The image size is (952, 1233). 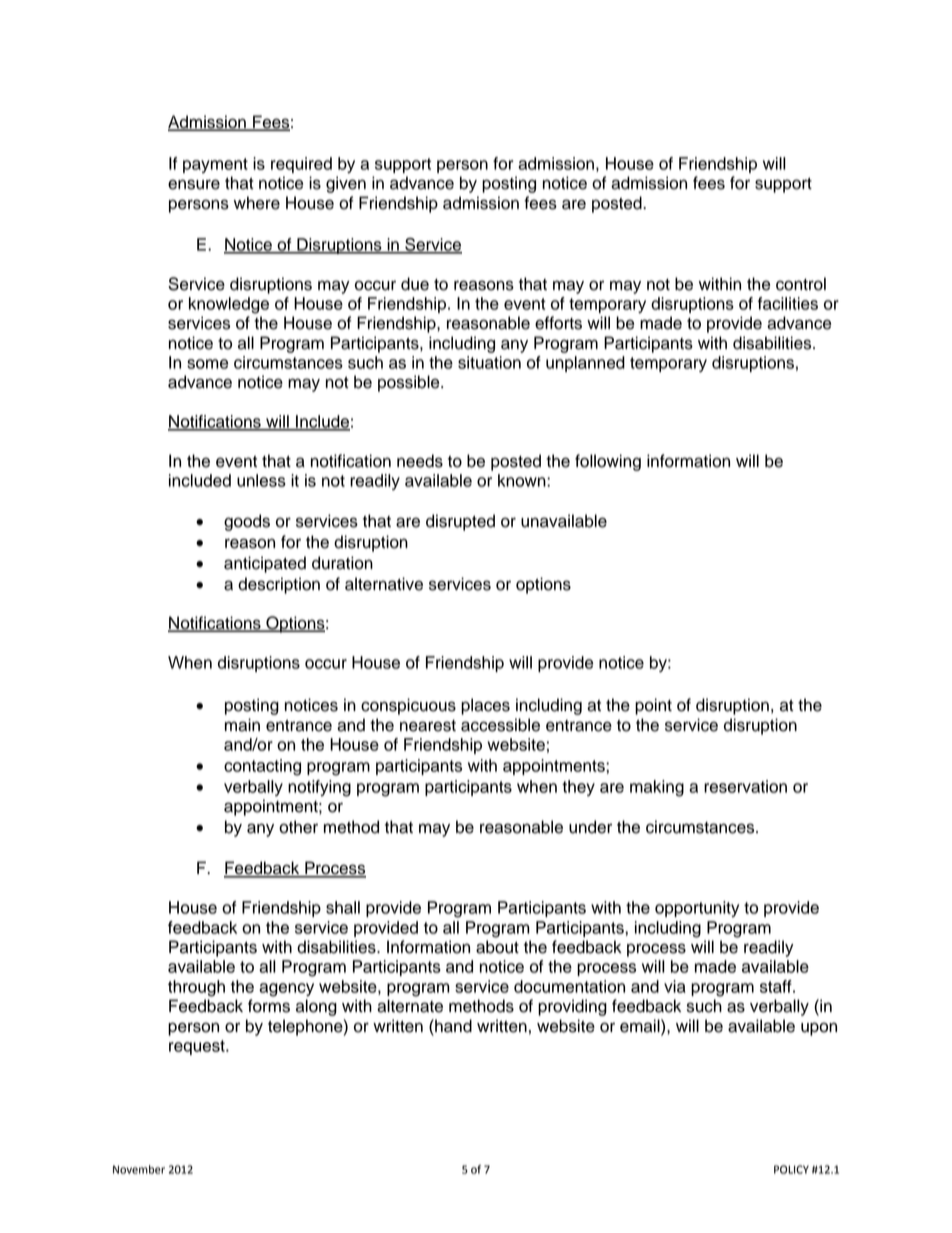 I want to click on reservation, so click(x=745, y=786).
